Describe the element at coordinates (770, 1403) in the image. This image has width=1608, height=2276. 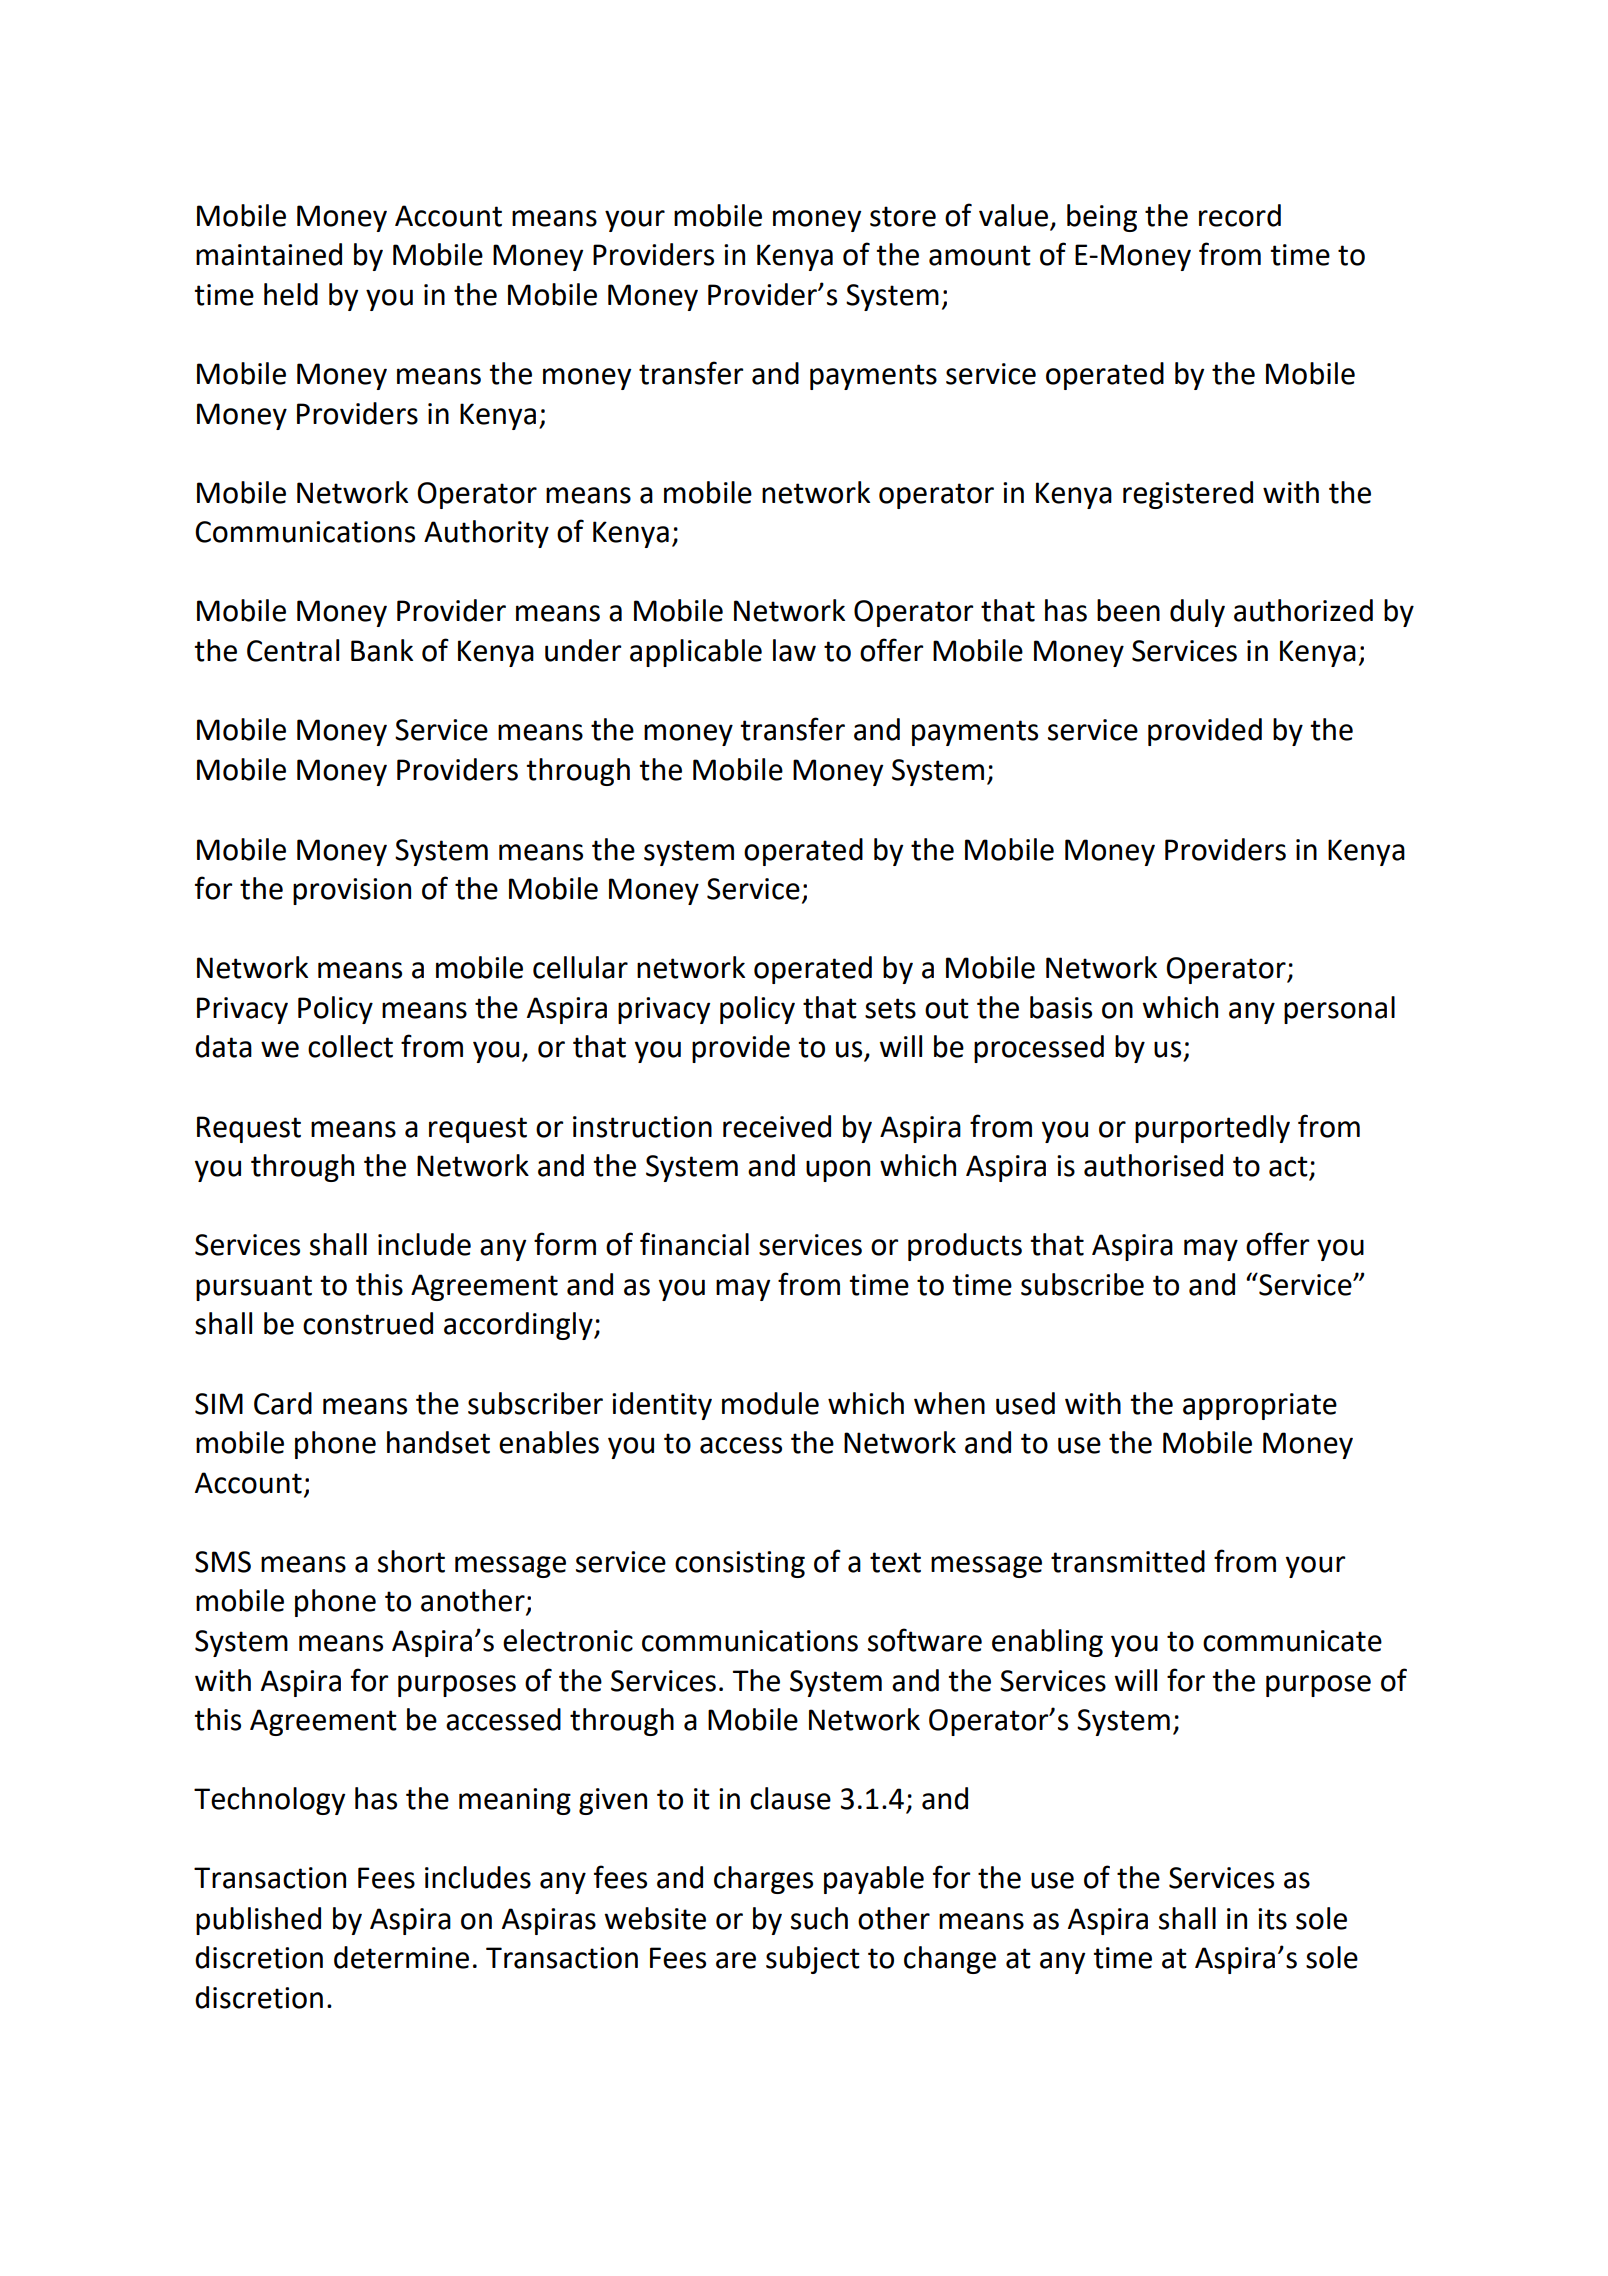
I see `module` at that location.
